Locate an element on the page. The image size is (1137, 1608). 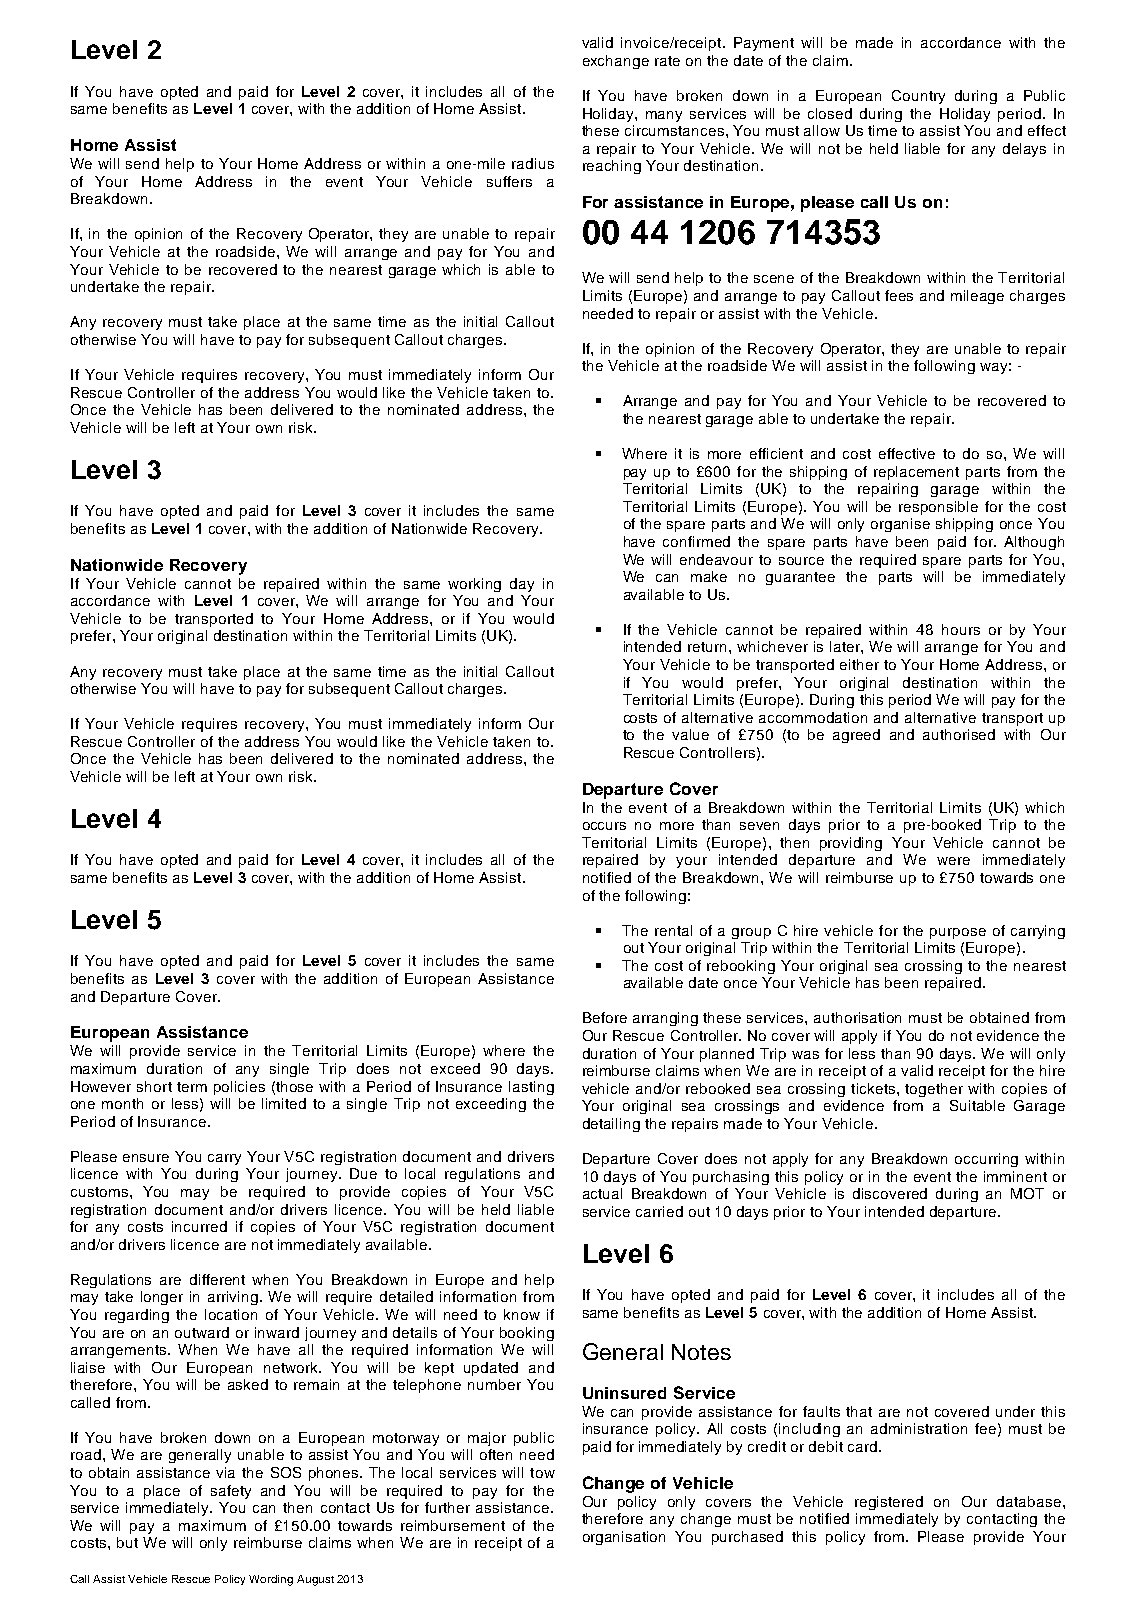
actual is located at coordinates (602, 1193).
